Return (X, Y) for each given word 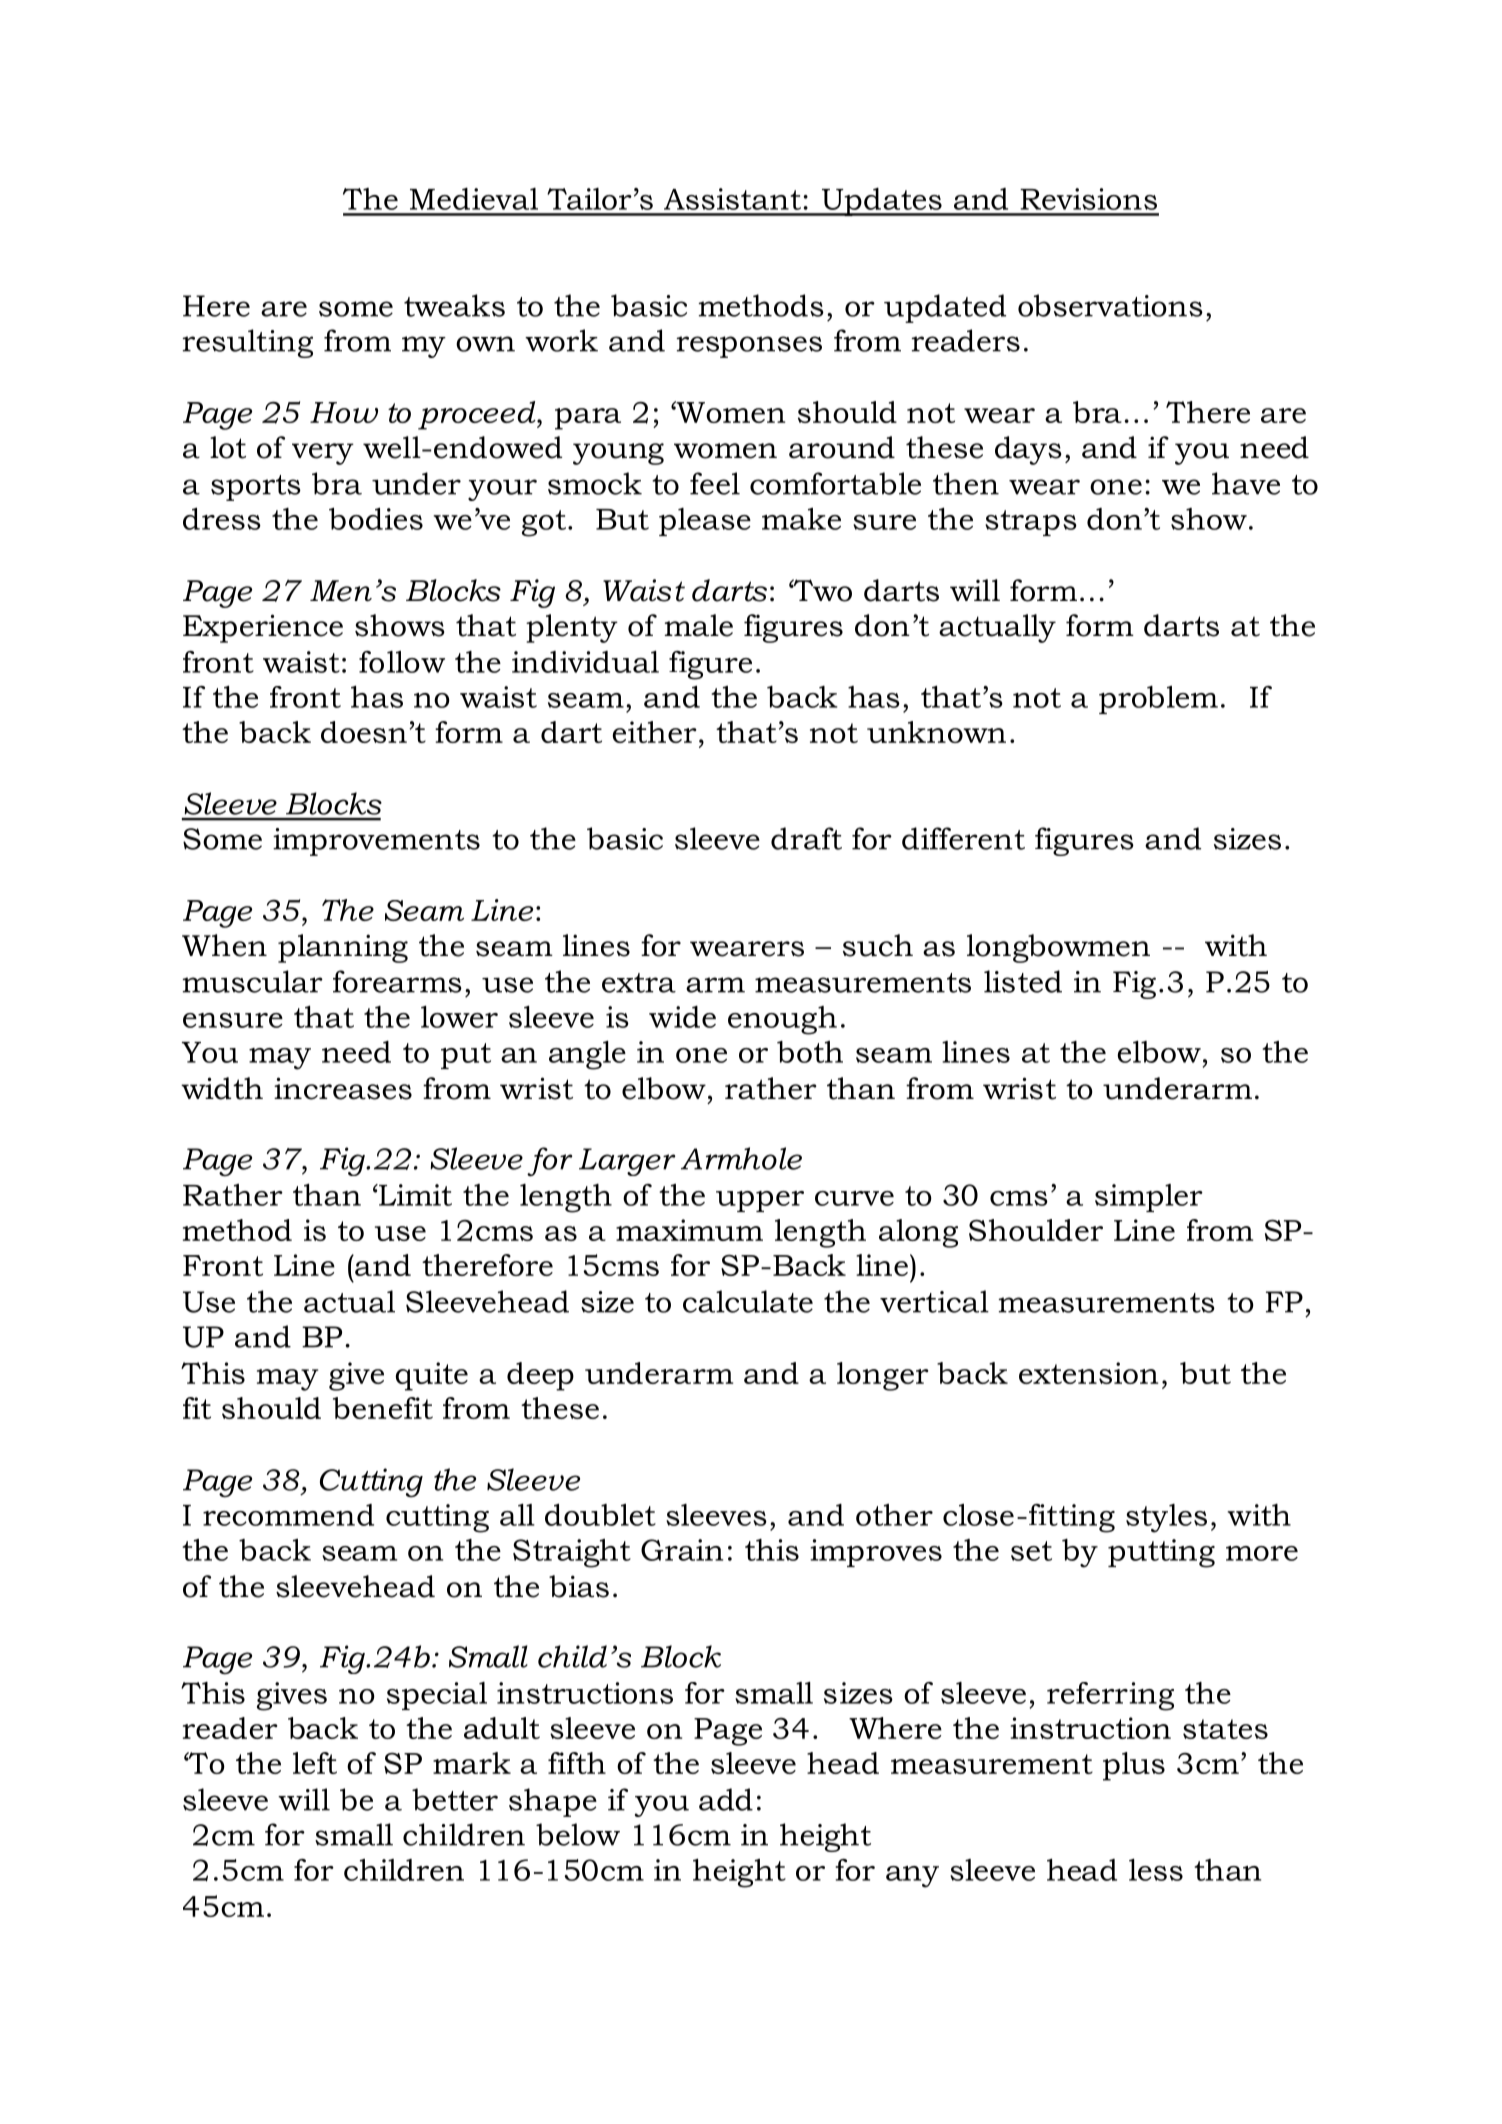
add (726, 1799)
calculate (748, 1301)
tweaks (454, 305)
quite (432, 1376)
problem (1158, 700)
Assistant (732, 199)
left (315, 1763)
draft (806, 838)
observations (1110, 305)
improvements (376, 842)
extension (1088, 1373)
